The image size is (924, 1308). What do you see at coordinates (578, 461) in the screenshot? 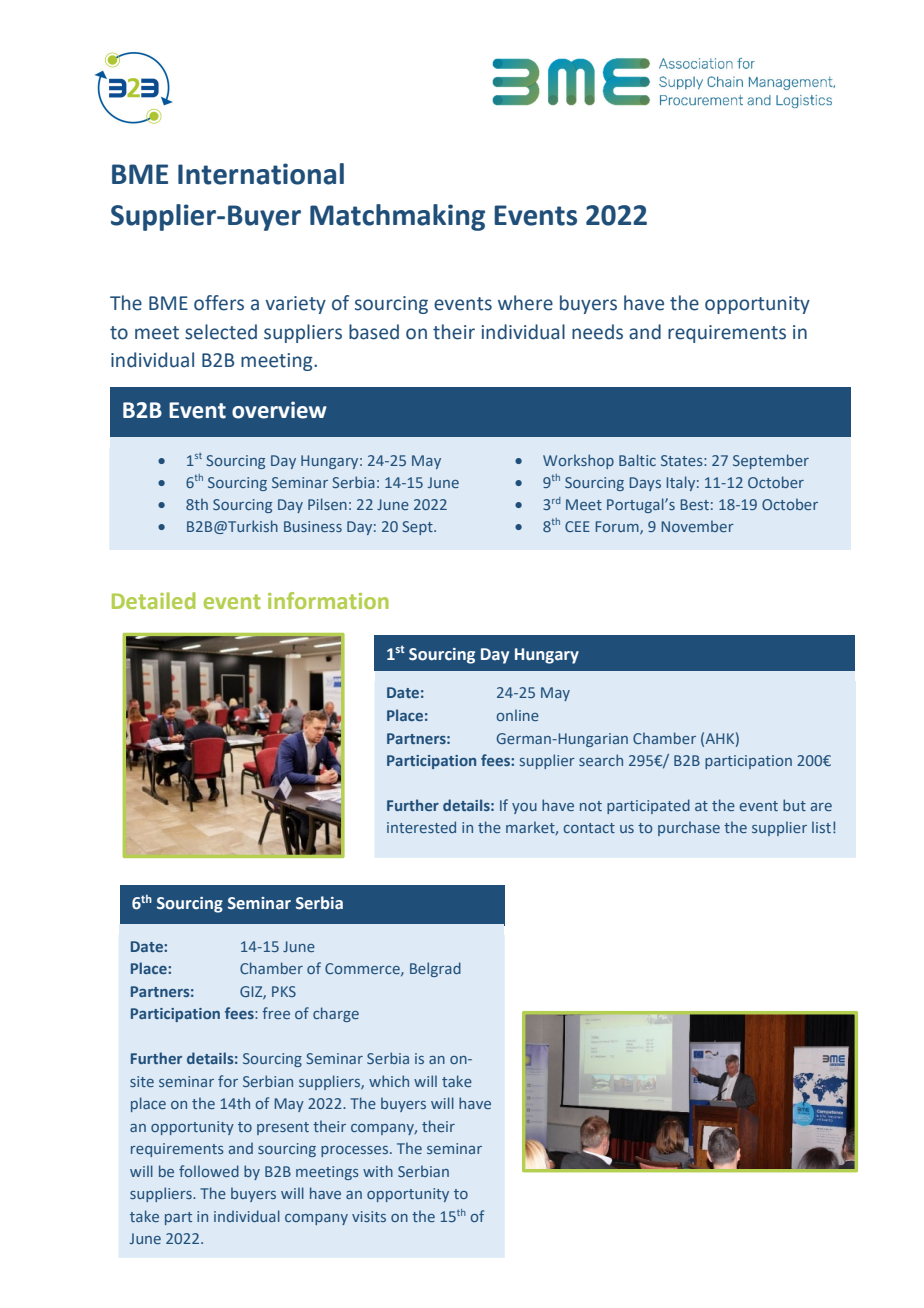
I see `Workshop` at bounding box center [578, 461].
